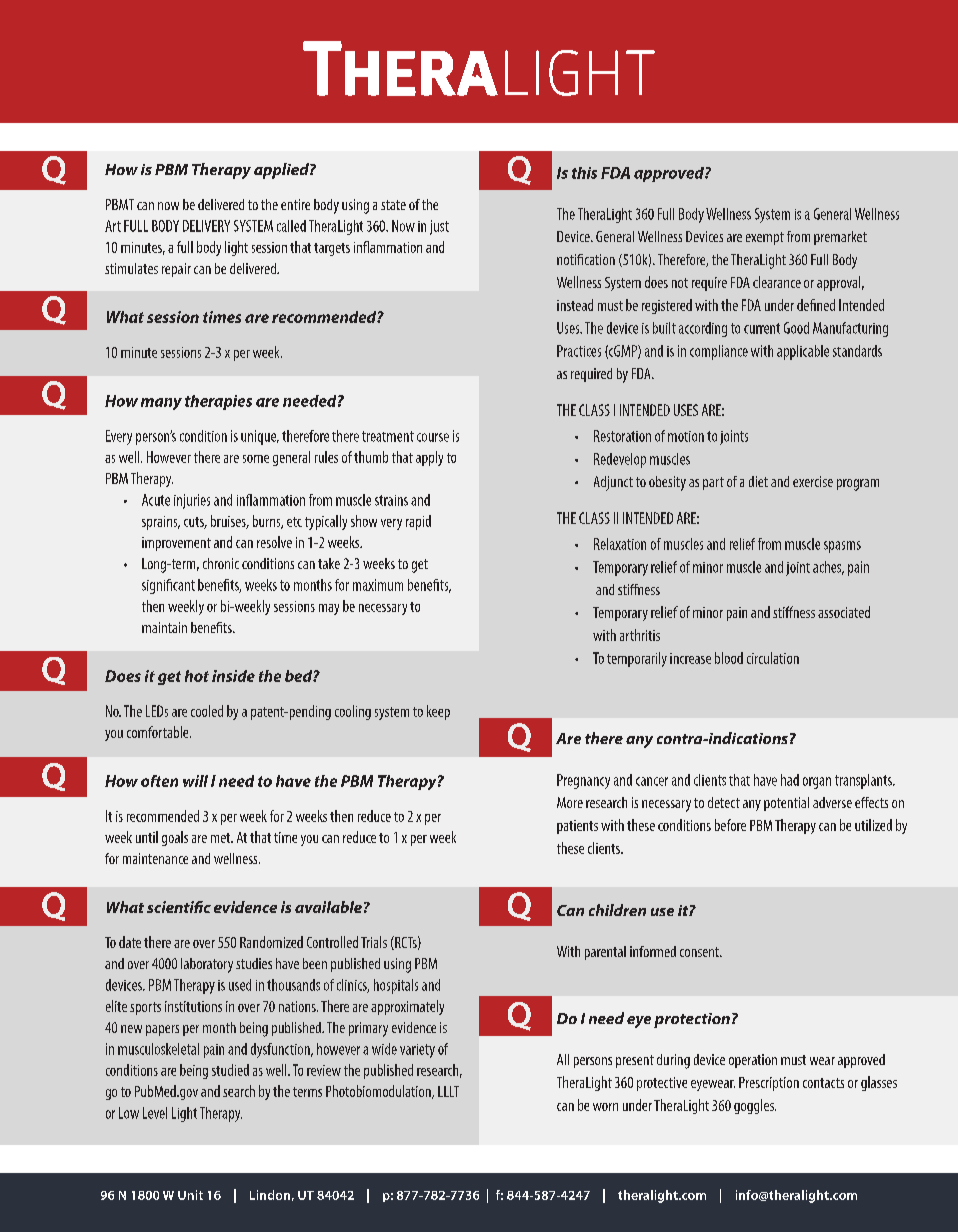 The width and height of the screenshot is (958, 1232). I want to click on laboratory, so click(207, 965).
